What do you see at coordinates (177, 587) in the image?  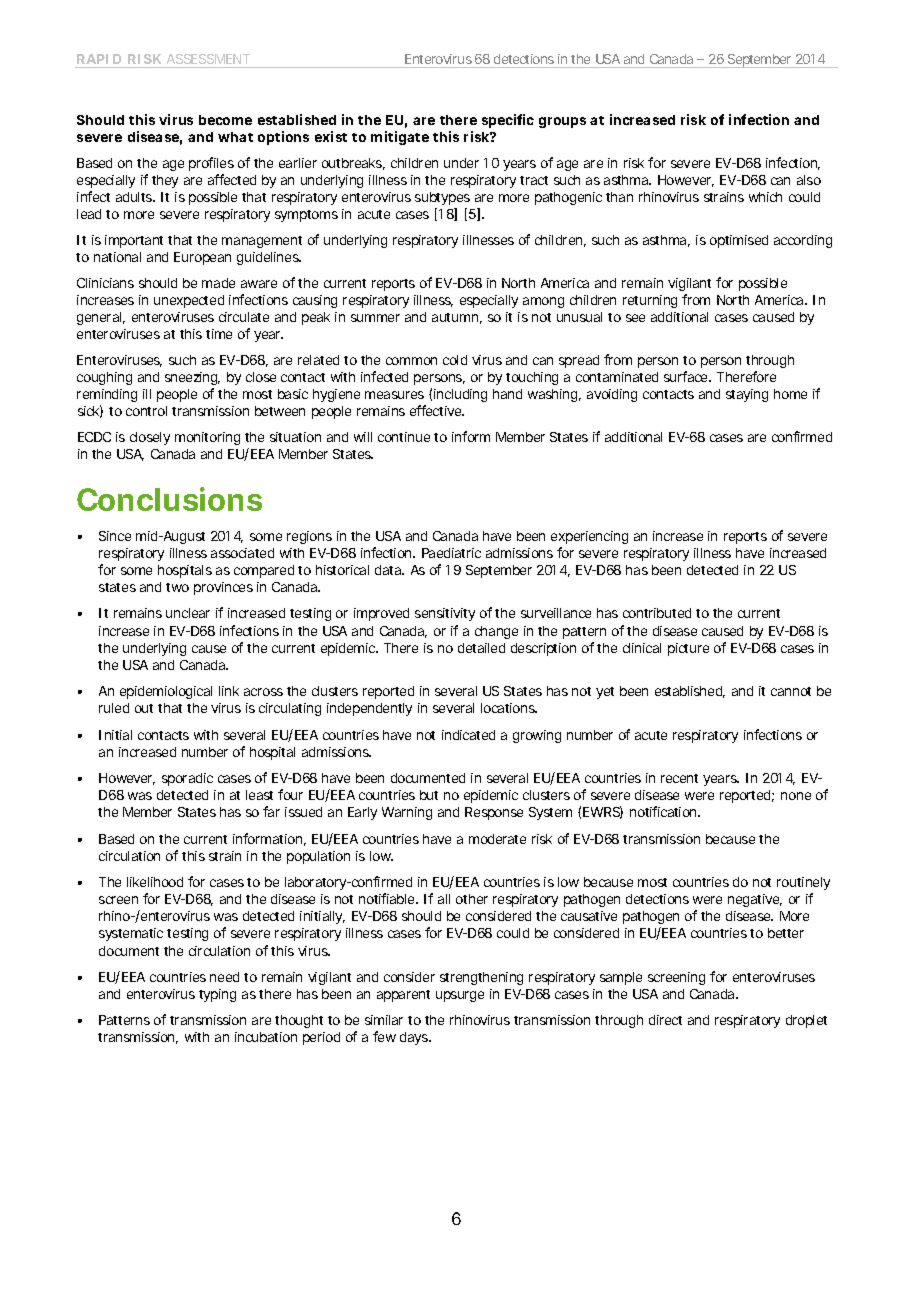 I see `two` at bounding box center [177, 587].
